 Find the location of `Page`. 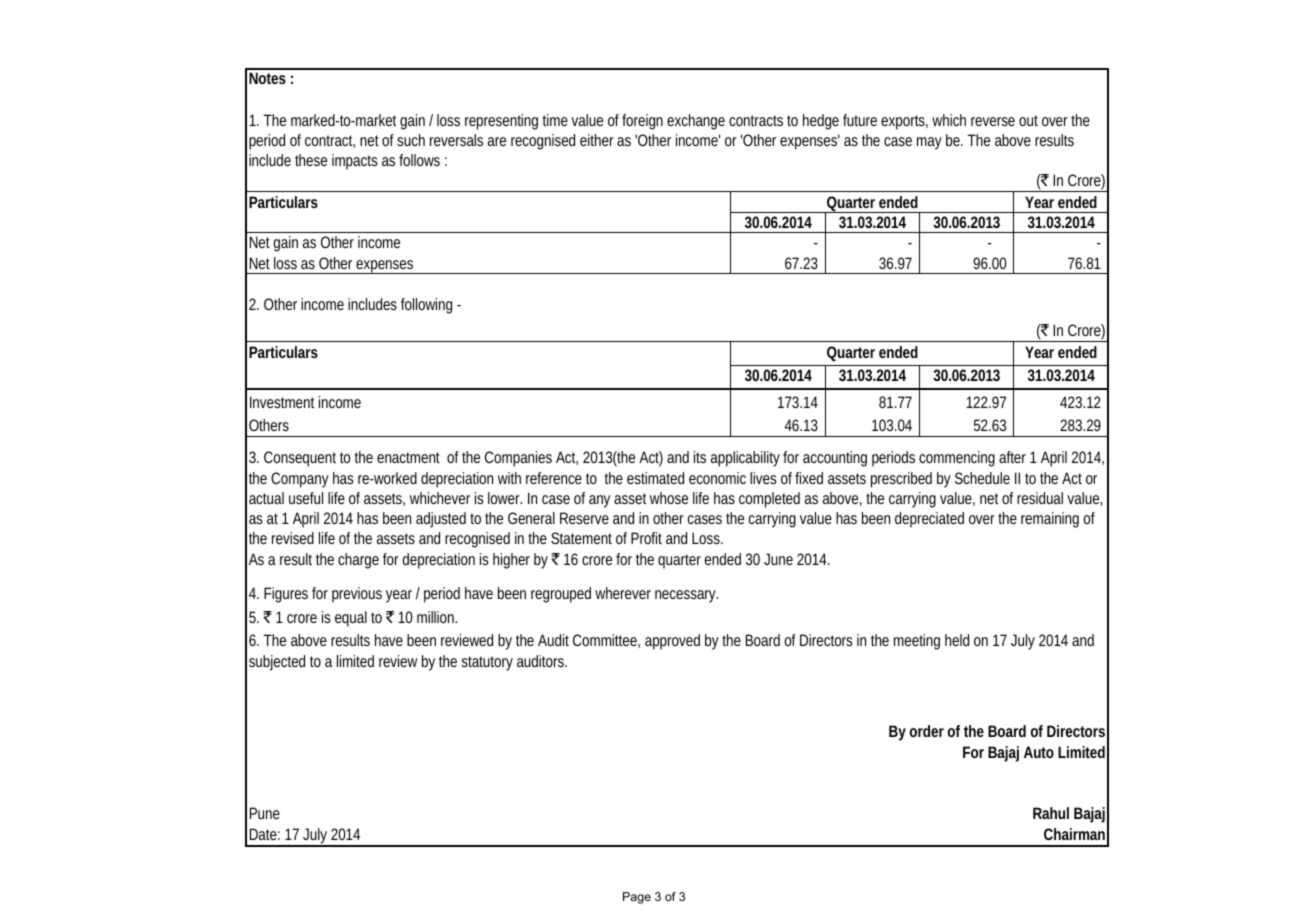

Page is located at coordinates (637, 898).
